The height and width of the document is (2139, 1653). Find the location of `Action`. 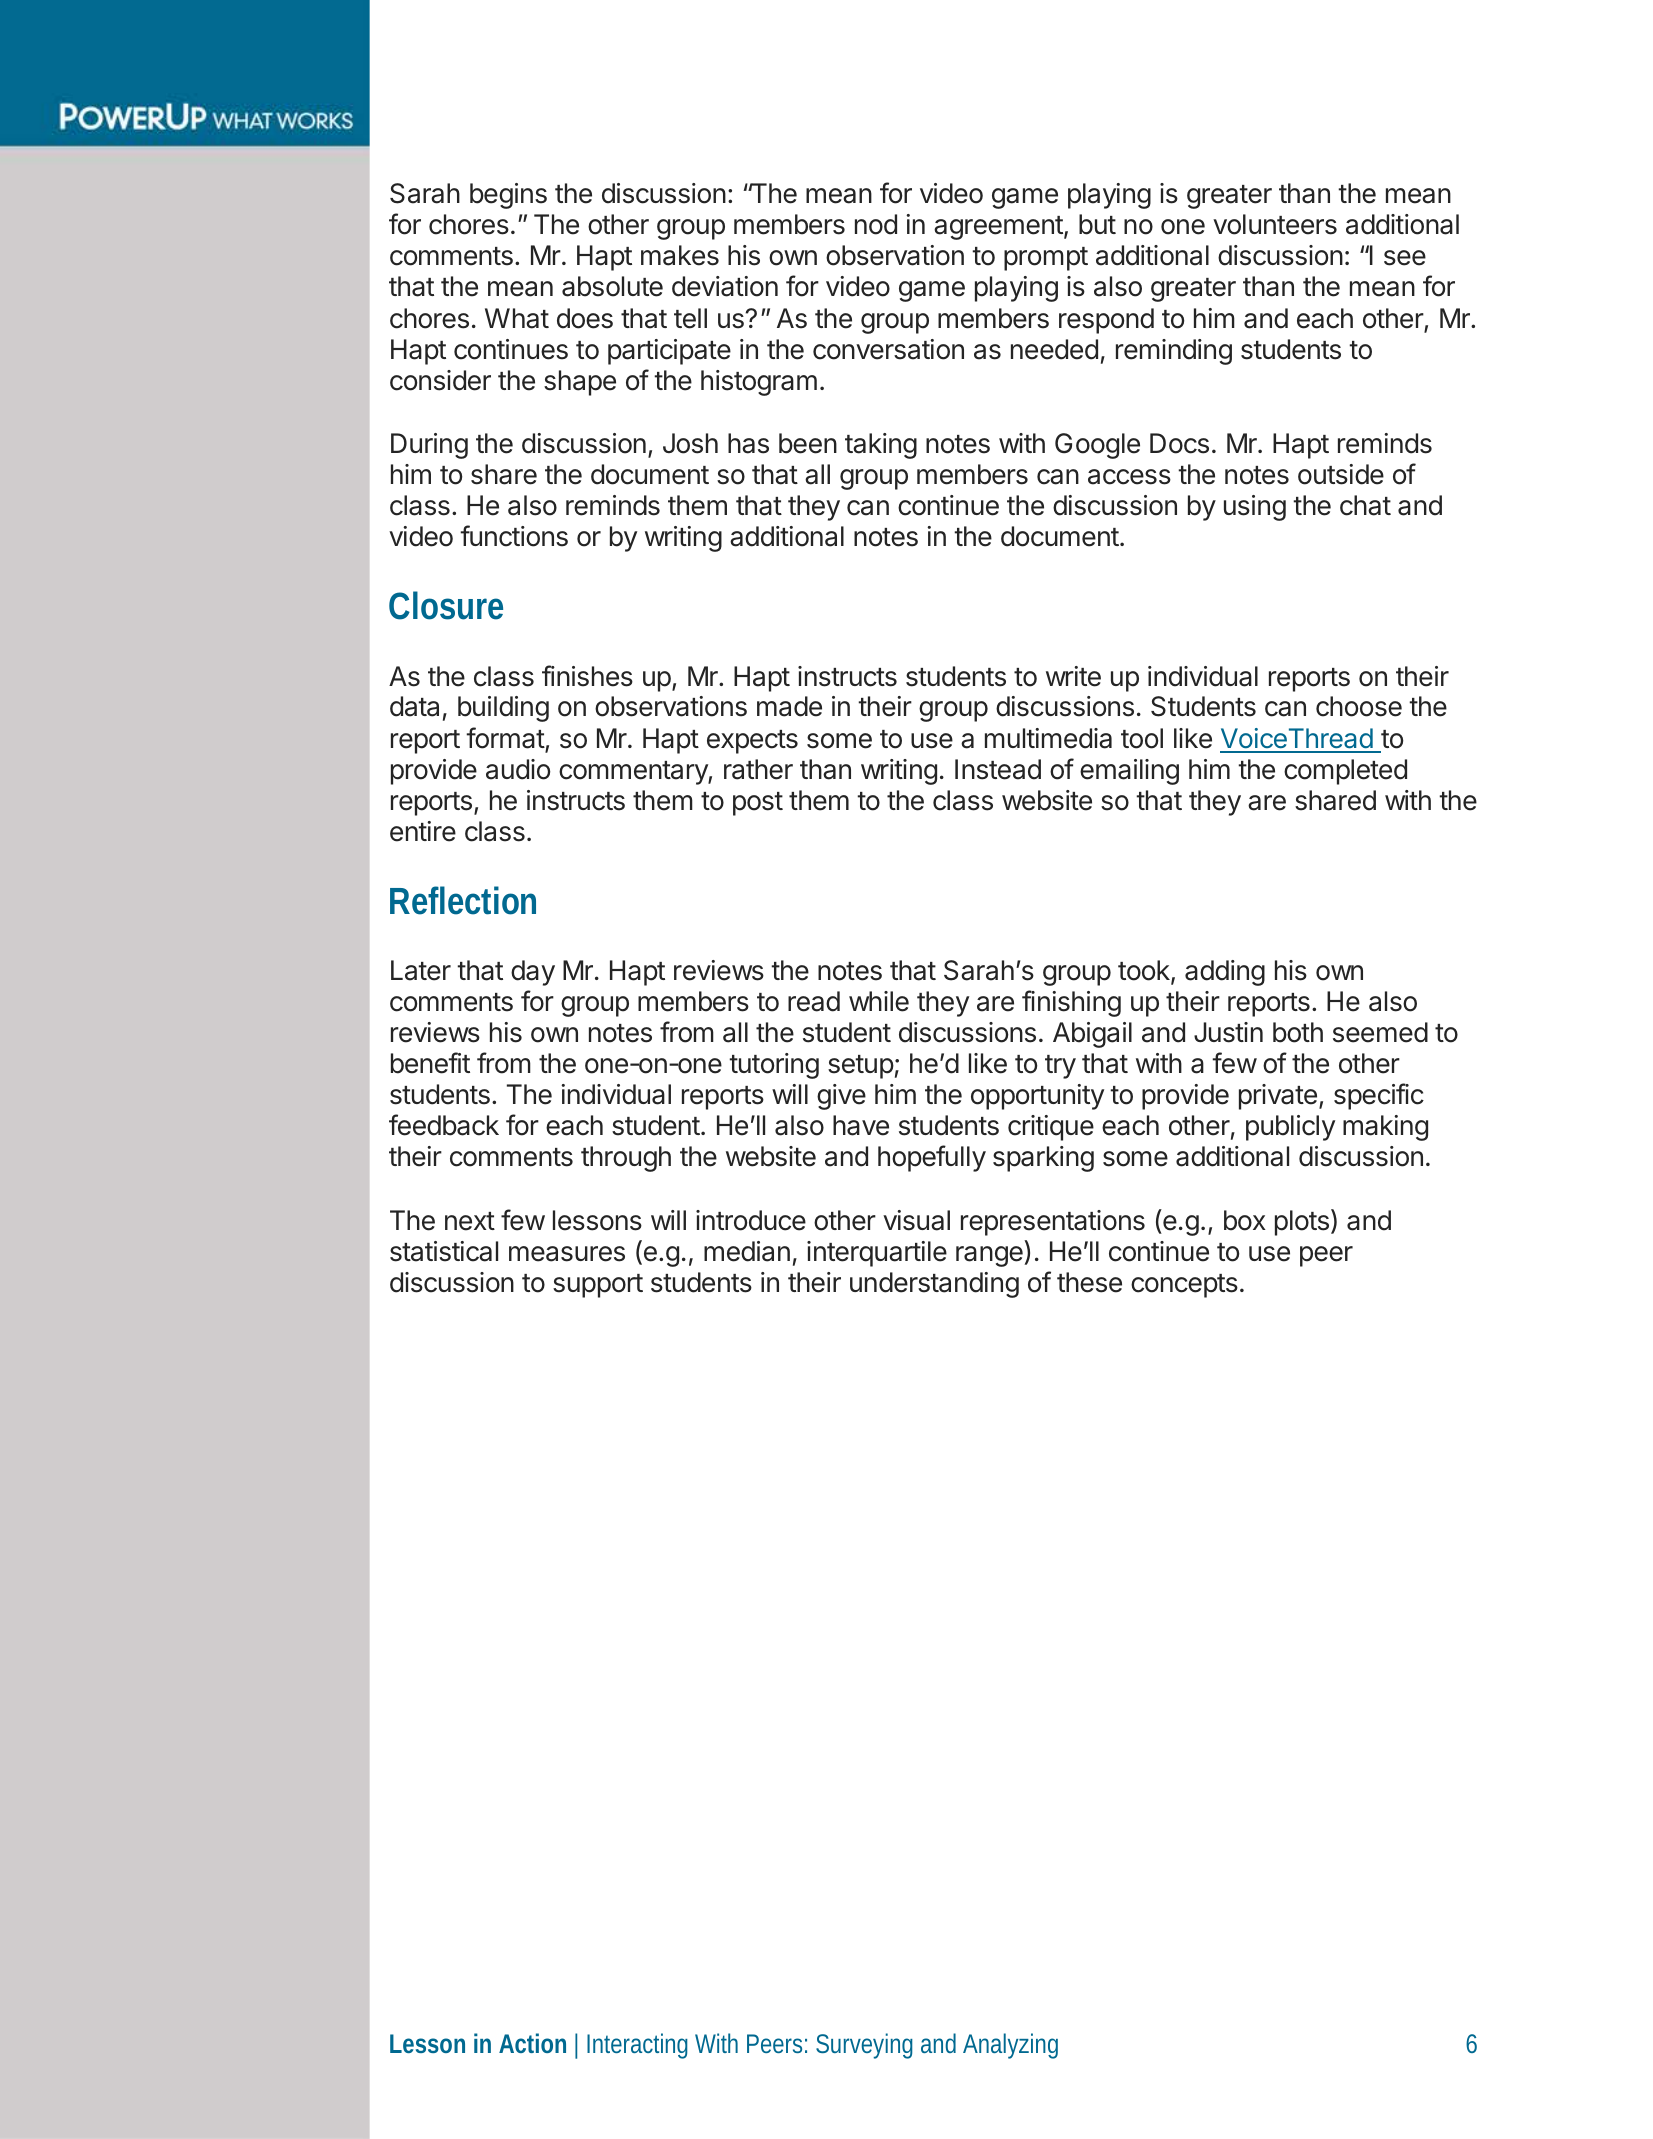

Action is located at coordinates (532, 2043).
